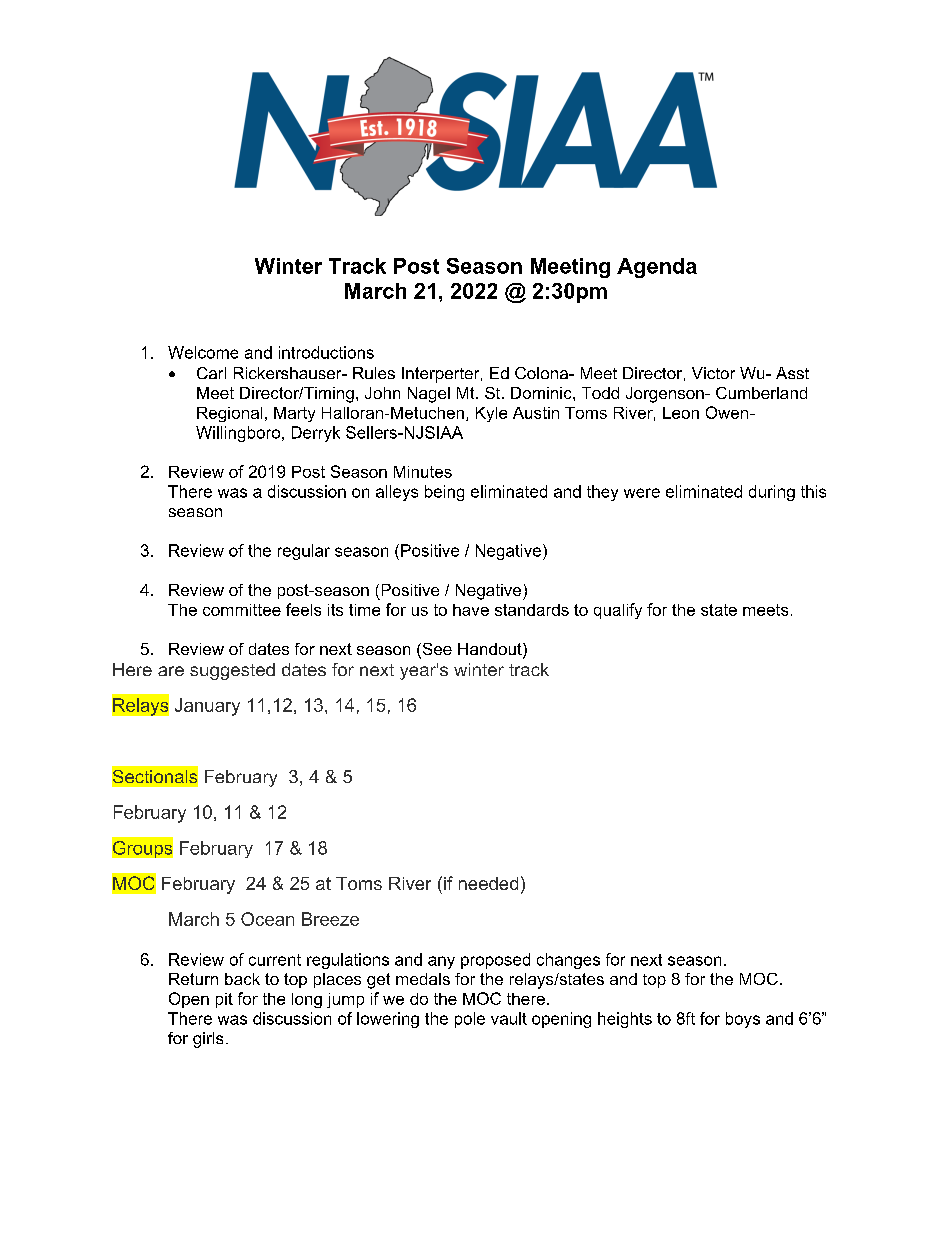  Describe the element at coordinates (488, 883) in the screenshot. I see `needed` at that location.
